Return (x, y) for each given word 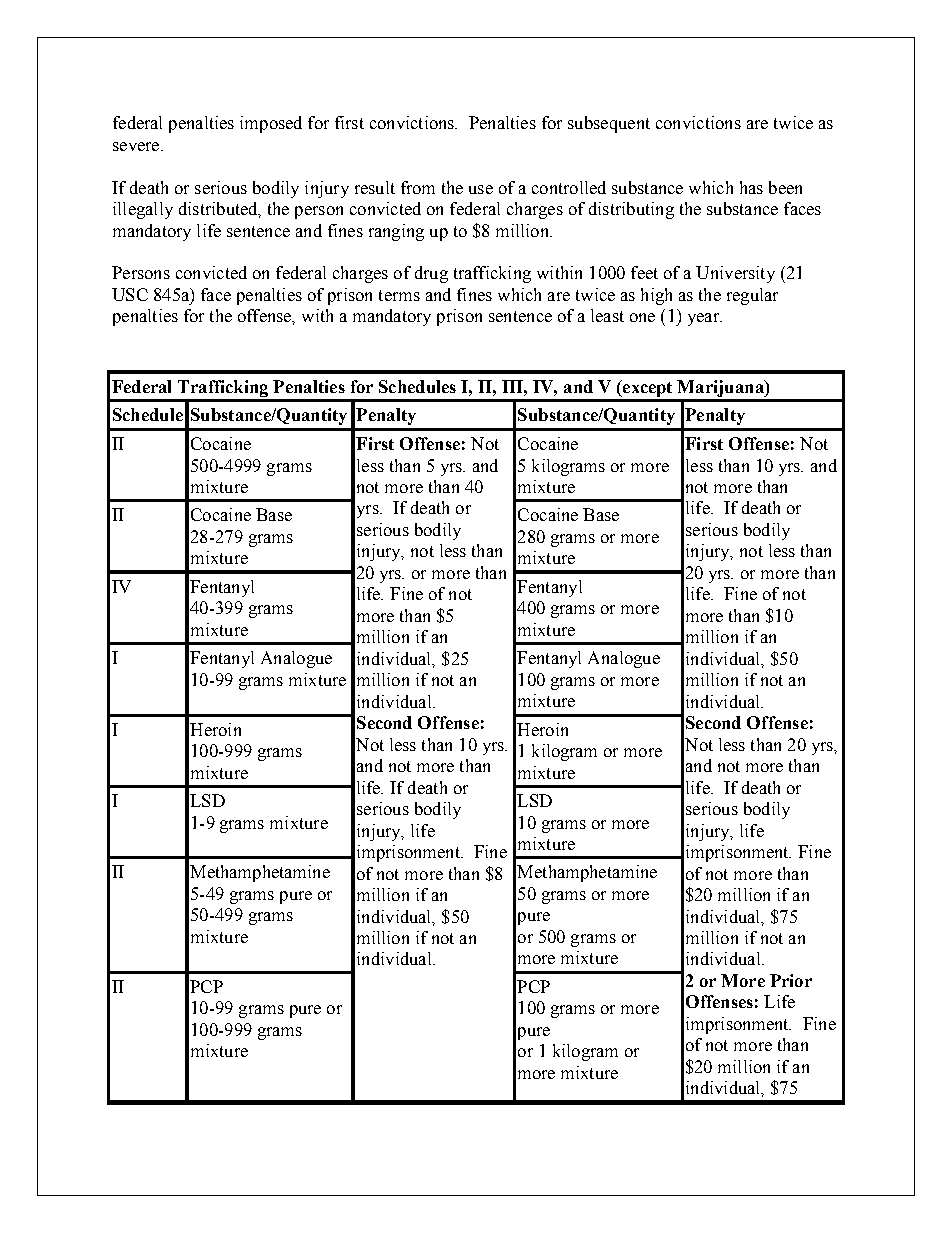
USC (130, 294)
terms (399, 295)
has (751, 187)
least (607, 315)
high (656, 296)
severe (137, 146)
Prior (791, 980)
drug (431, 274)
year (705, 319)
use (481, 189)
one (642, 317)
